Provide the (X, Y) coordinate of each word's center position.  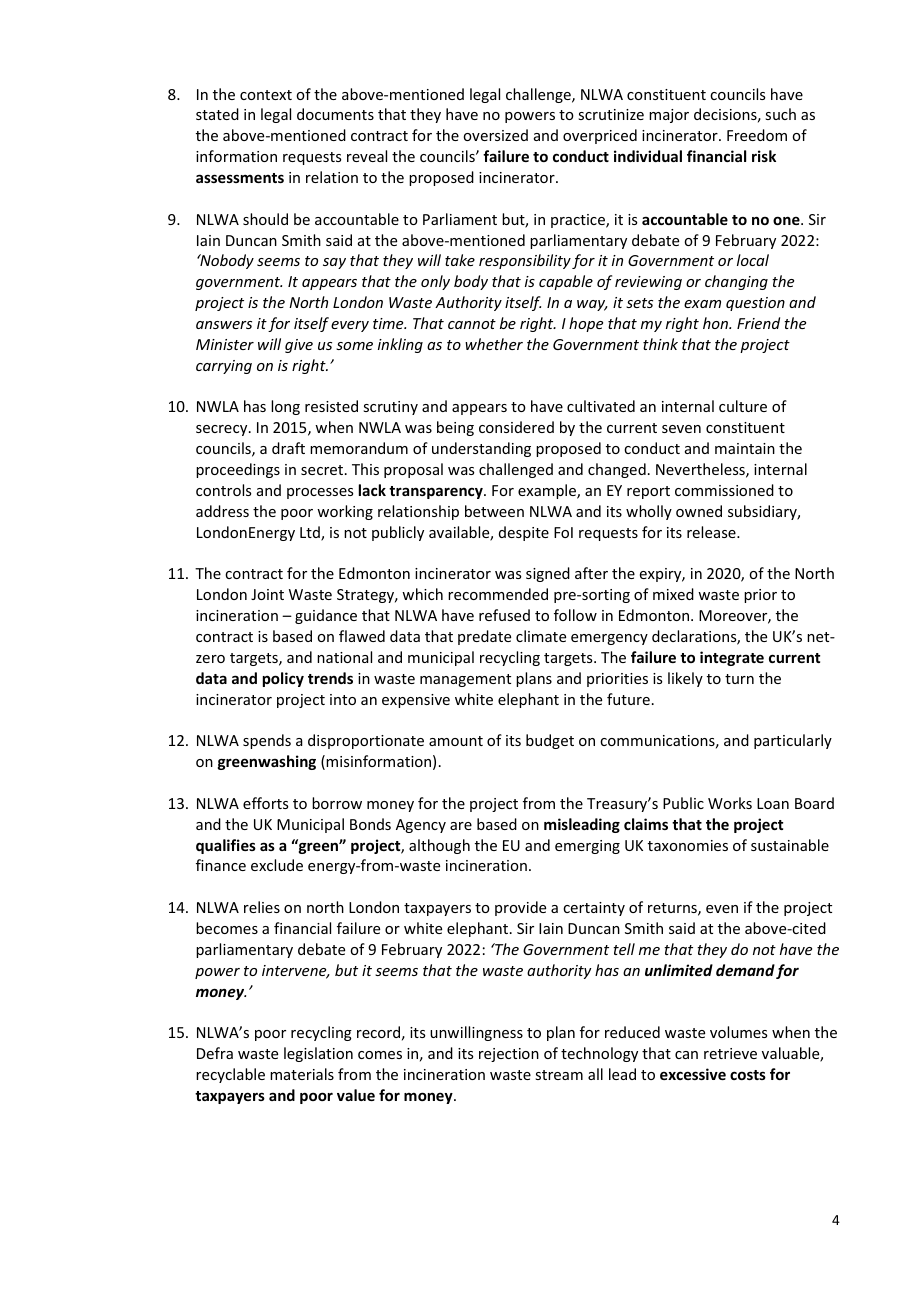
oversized (495, 135)
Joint (267, 594)
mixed (673, 594)
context (266, 95)
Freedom (757, 135)
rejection (509, 1055)
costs (748, 1075)
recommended (498, 594)
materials (302, 1074)
